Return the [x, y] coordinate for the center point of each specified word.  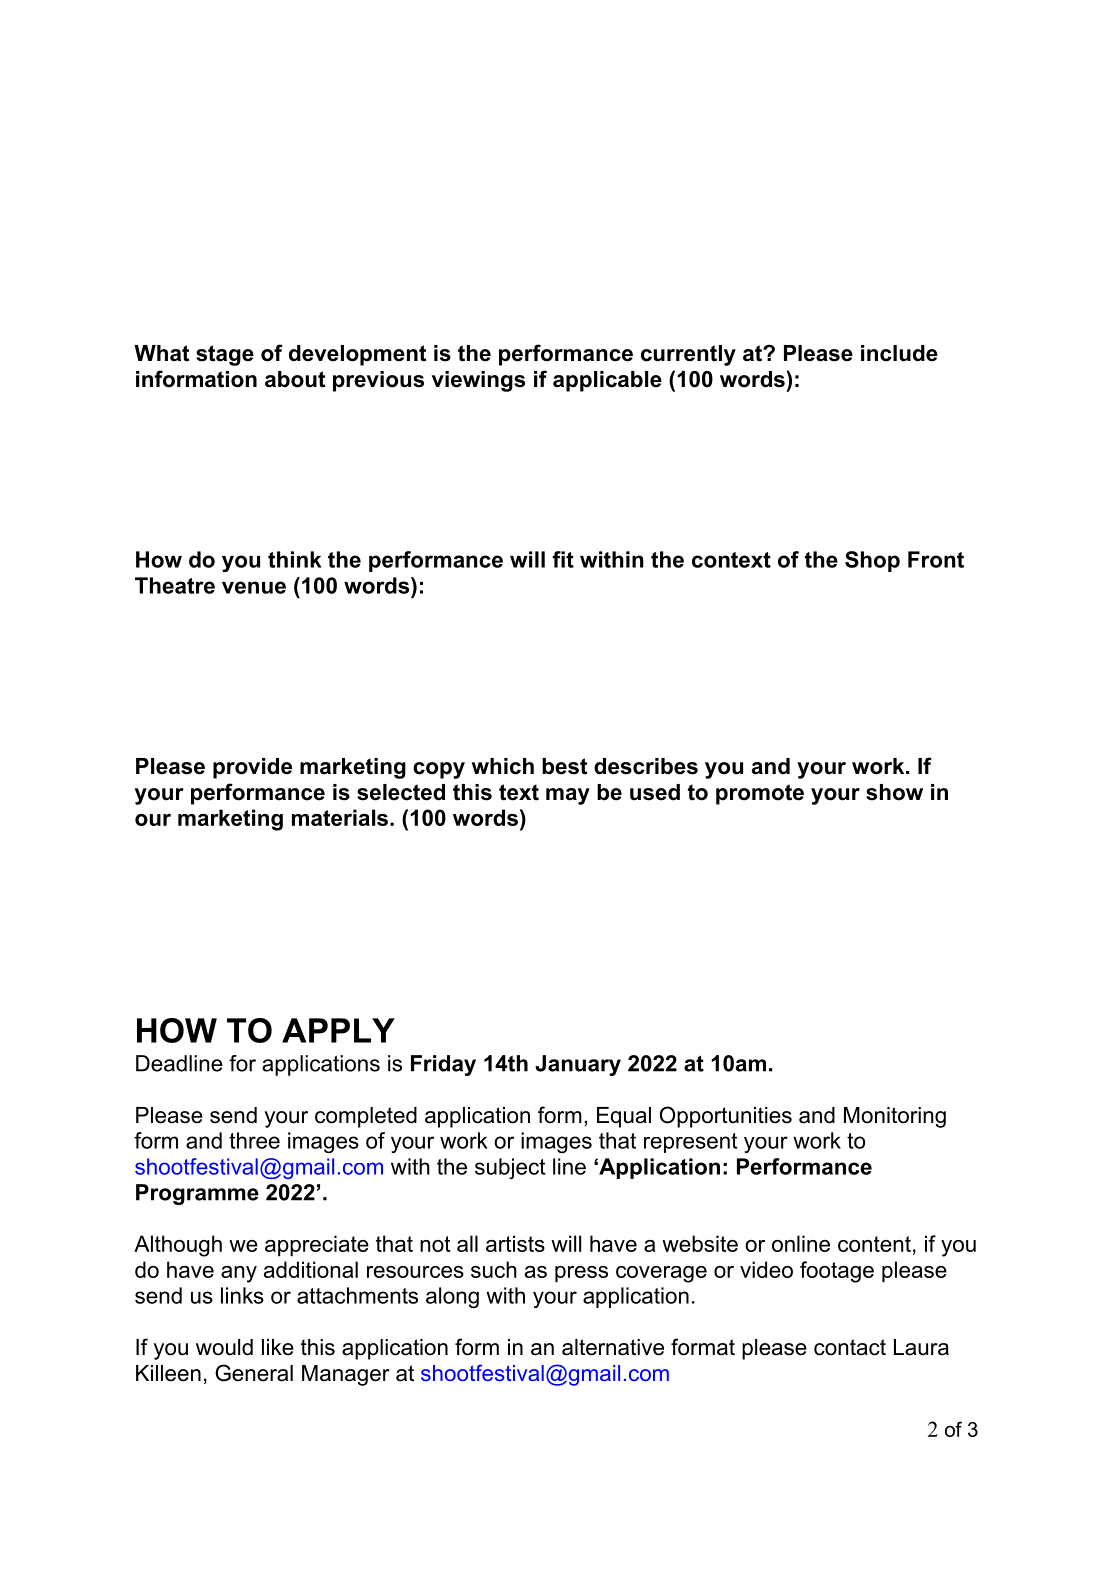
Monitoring [895, 1117]
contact [850, 1347]
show [894, 792]
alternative [613, 1347]
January [578, 1065]
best [564, 766]
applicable [607, 381]
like [278, 1347]
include [899, 353]
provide [252, 768]
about [295, 379]
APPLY [338, 1030]
